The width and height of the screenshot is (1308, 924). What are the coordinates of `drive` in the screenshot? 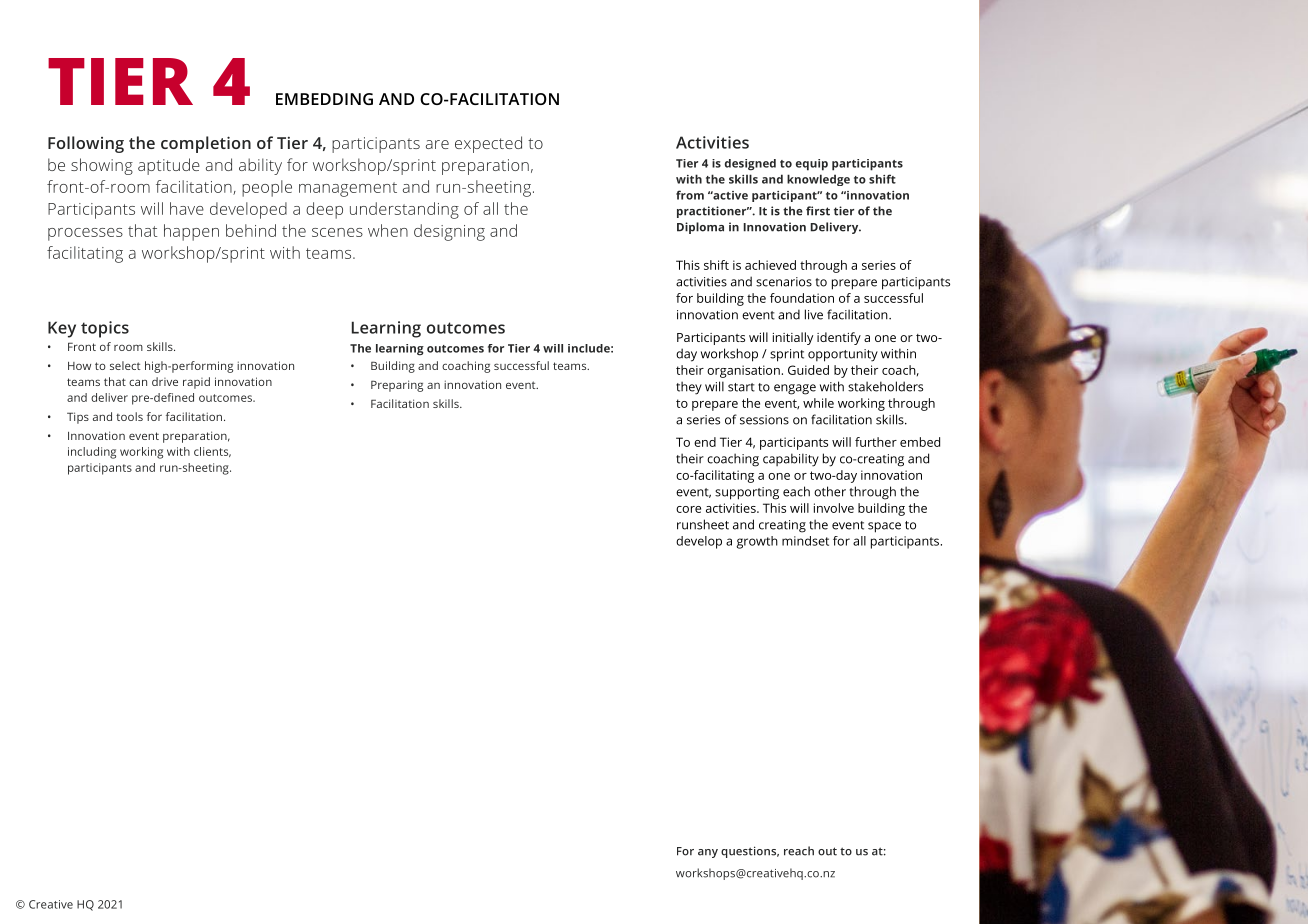 It's located at (165, 381).
